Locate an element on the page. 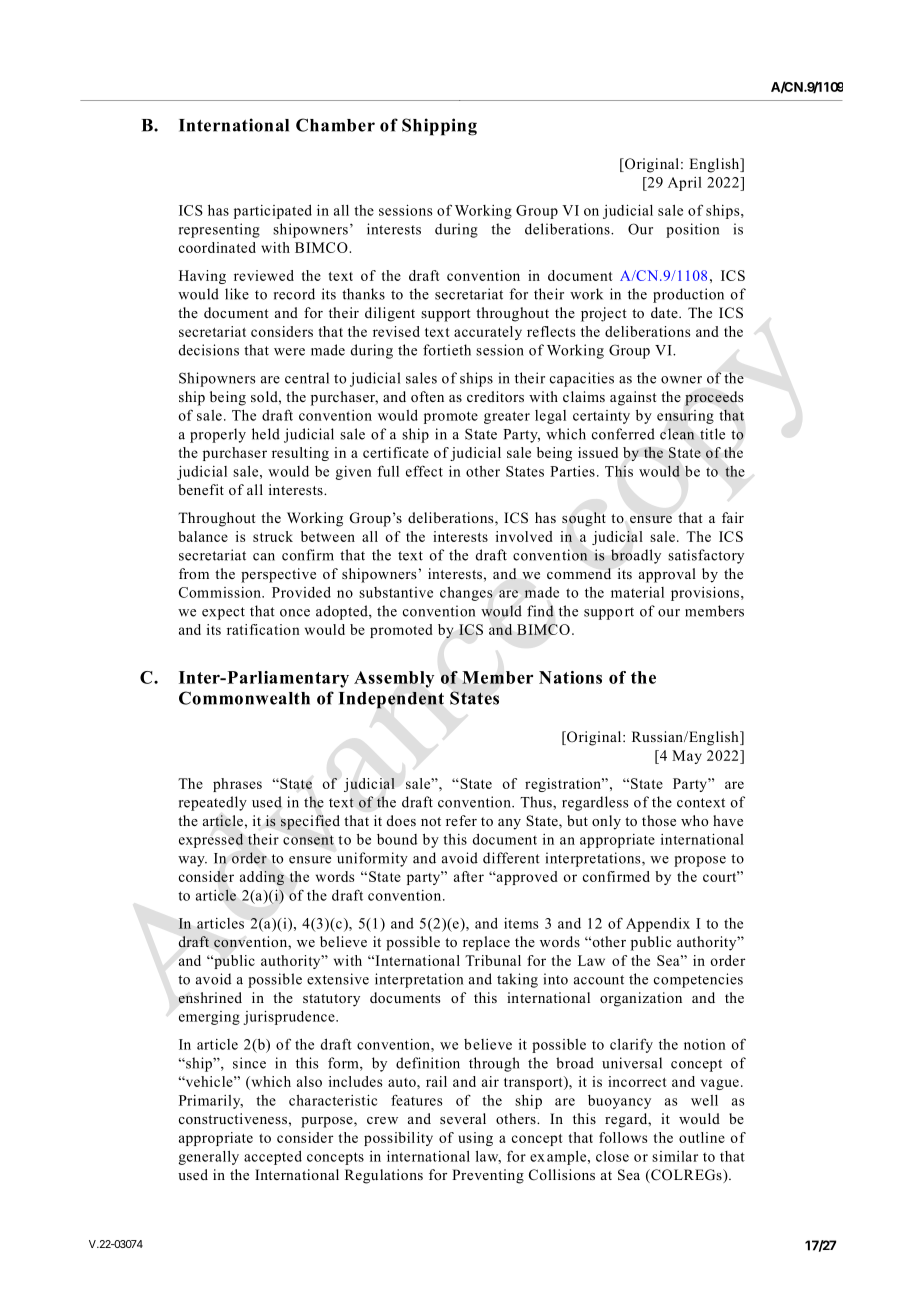 The height and width of the page is (1307, 924). effect is located at coordinates (424, 471).
